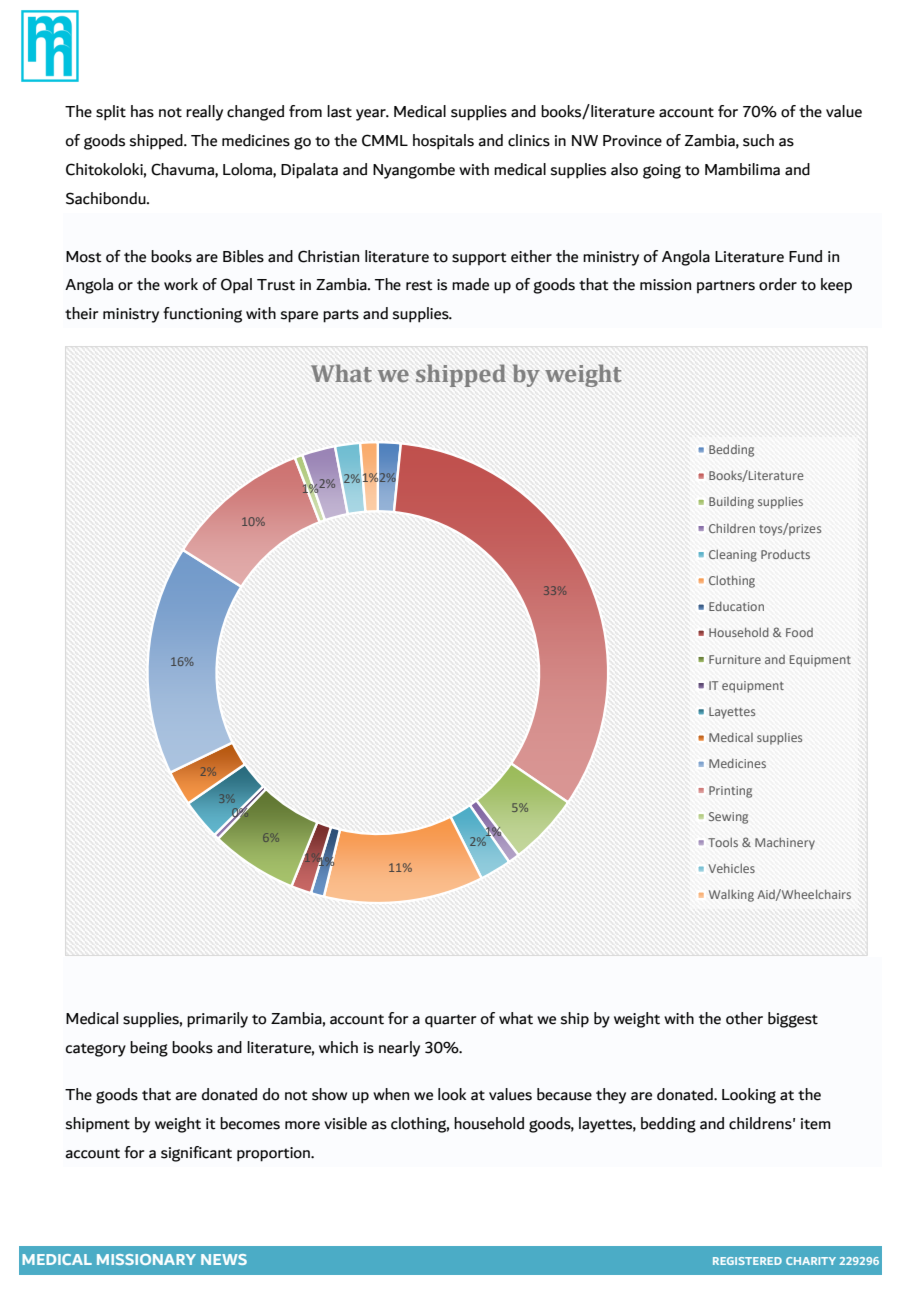 This page has height=1307, width=924. Describe the element at coordinates (443, 142) in the page. I see `hospitals` at that location.
